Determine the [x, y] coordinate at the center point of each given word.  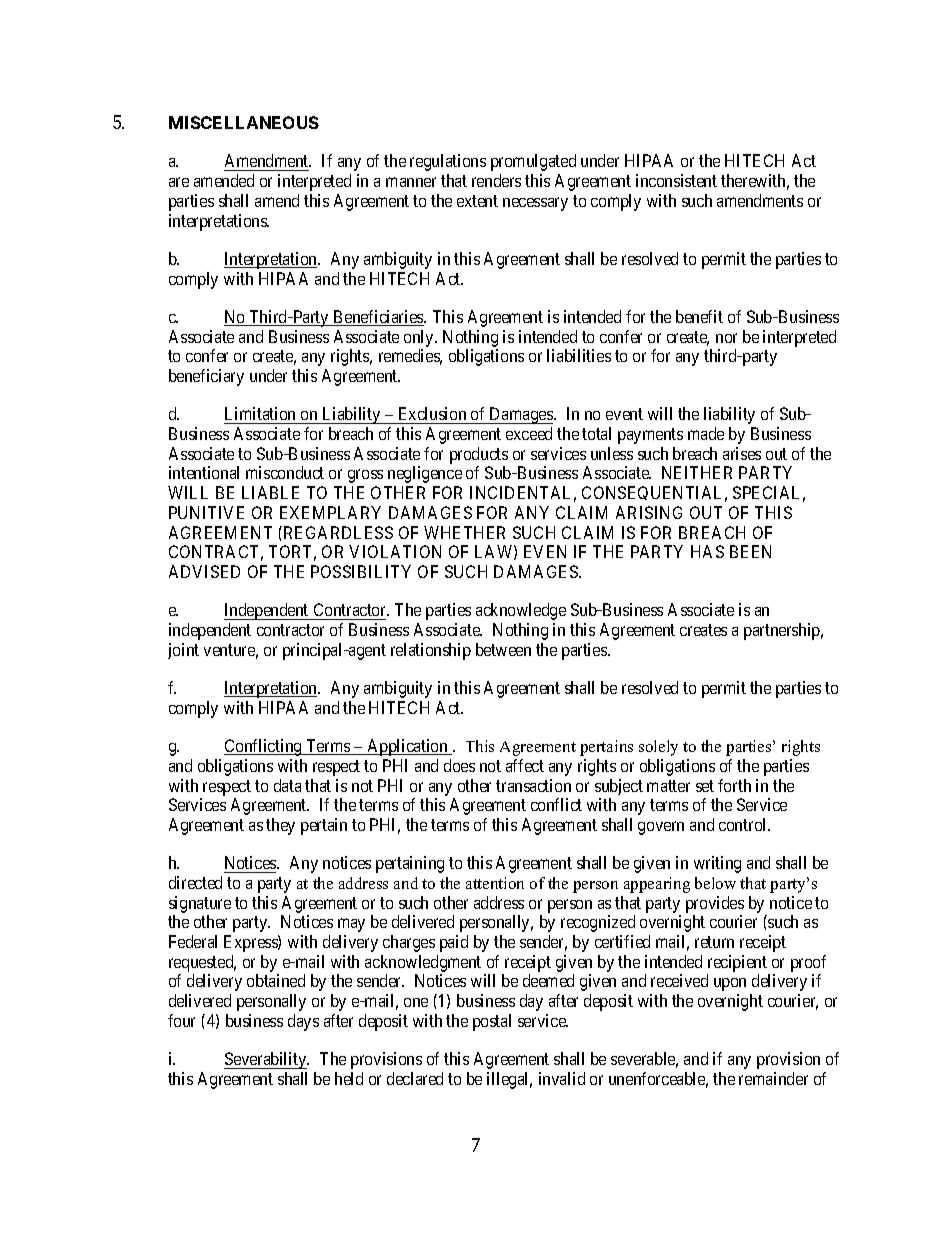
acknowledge [521, 611]
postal [492, 1022]
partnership [783, 631]
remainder [773, 1078]
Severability [266, 1060]
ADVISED [204, 571]
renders [496, 180]
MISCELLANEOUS [244, 122]
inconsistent [676, 180]
